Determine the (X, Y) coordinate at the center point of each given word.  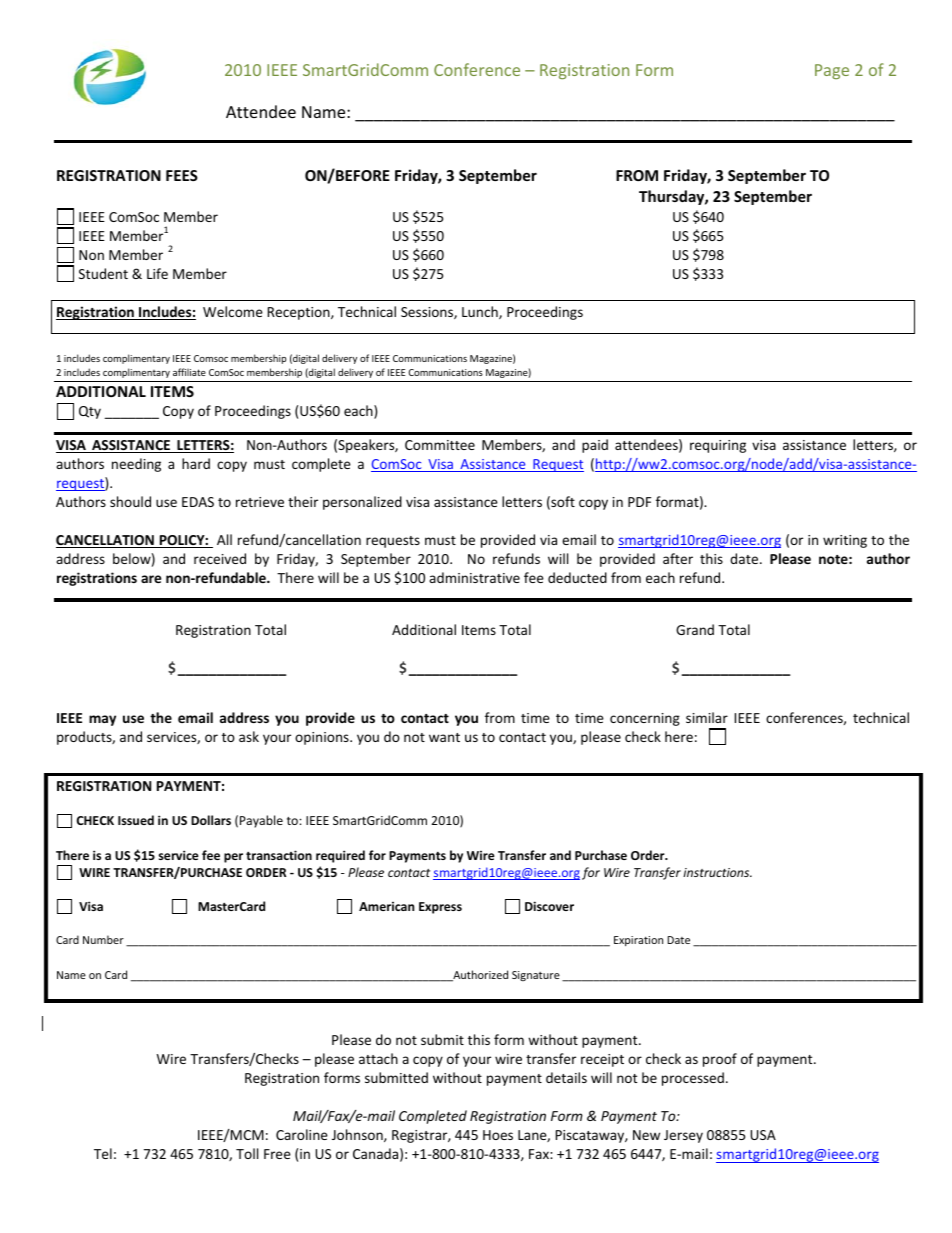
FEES (182, 175)
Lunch (481, 312)
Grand (695, 629)
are (151, 579)
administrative (474, 577)
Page (832, 71)
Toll (247, 1153)
